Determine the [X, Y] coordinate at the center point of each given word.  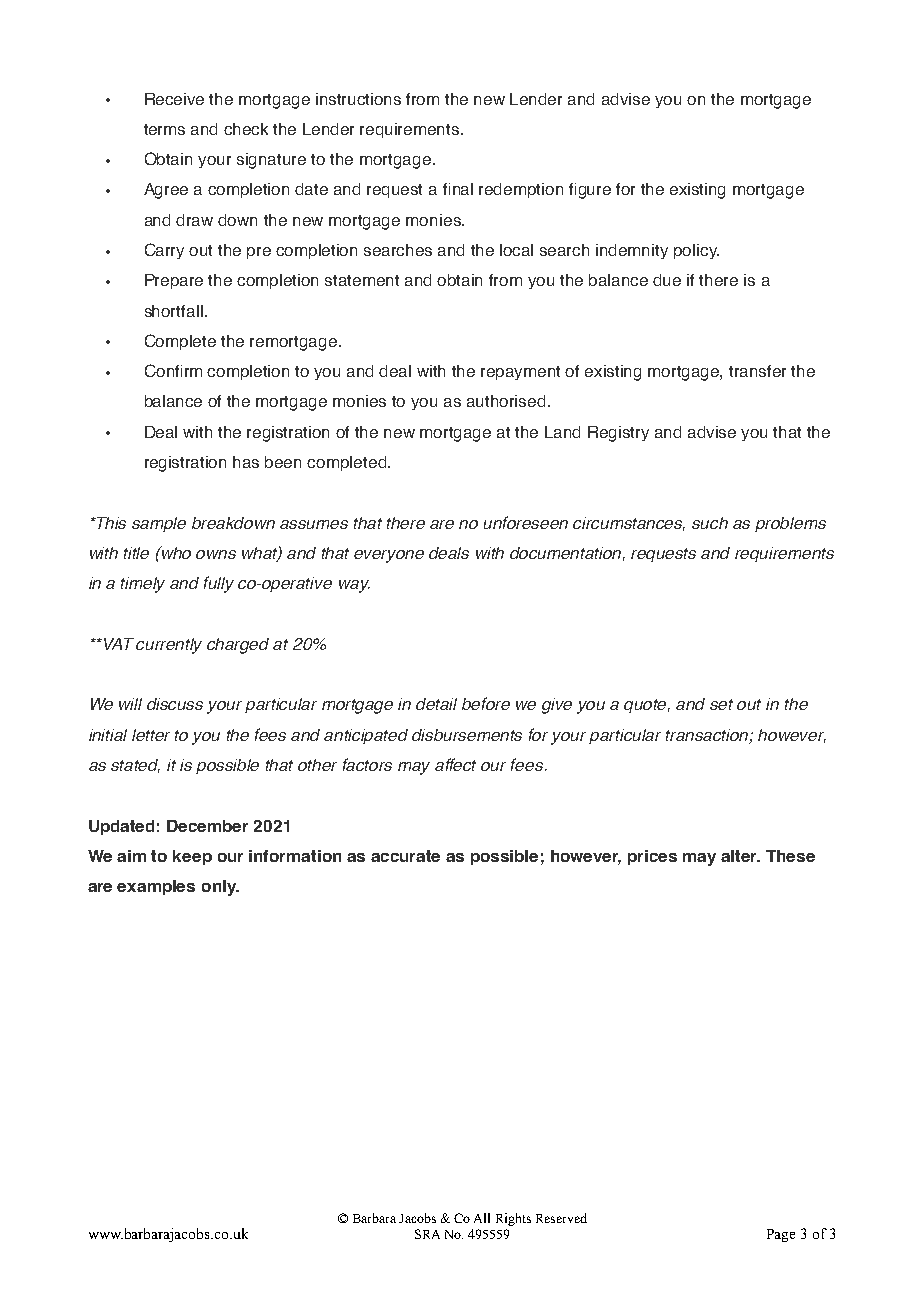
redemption [521, 190]
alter [740, 856]
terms [164, 129]
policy [696, 251]
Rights [513, 1219]
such [710, 523]
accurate [405, 856]
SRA [427, 1234]
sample [159, 524]
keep [192, 857]
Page [781, 1235]
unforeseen [526, 522]
